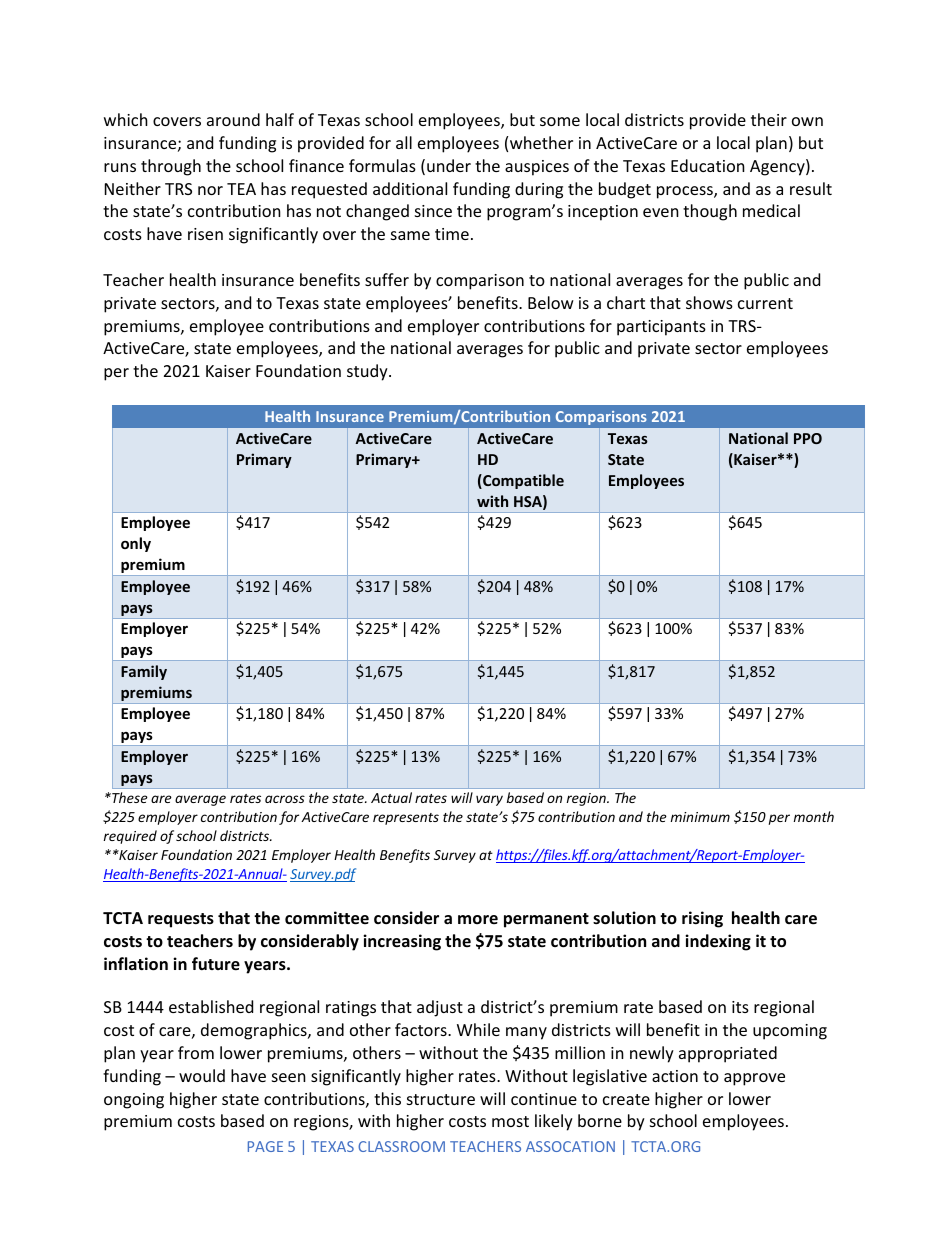 The width and height of the page is (952, 1233). Describe the element at coordinates (708, 165) in the page. I see `Education` at that location.
